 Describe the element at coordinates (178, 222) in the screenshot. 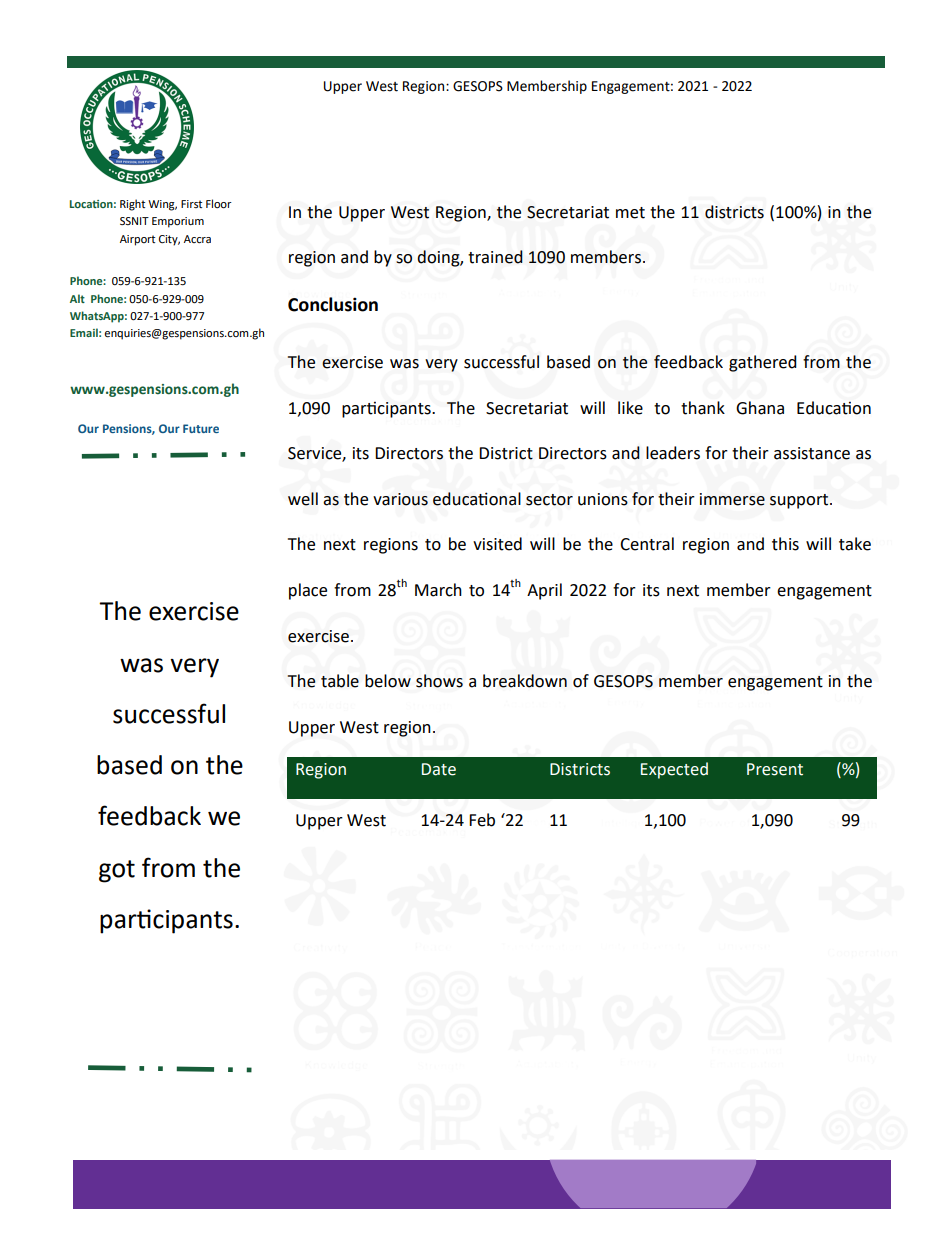

I see `Emporium` at that location.
